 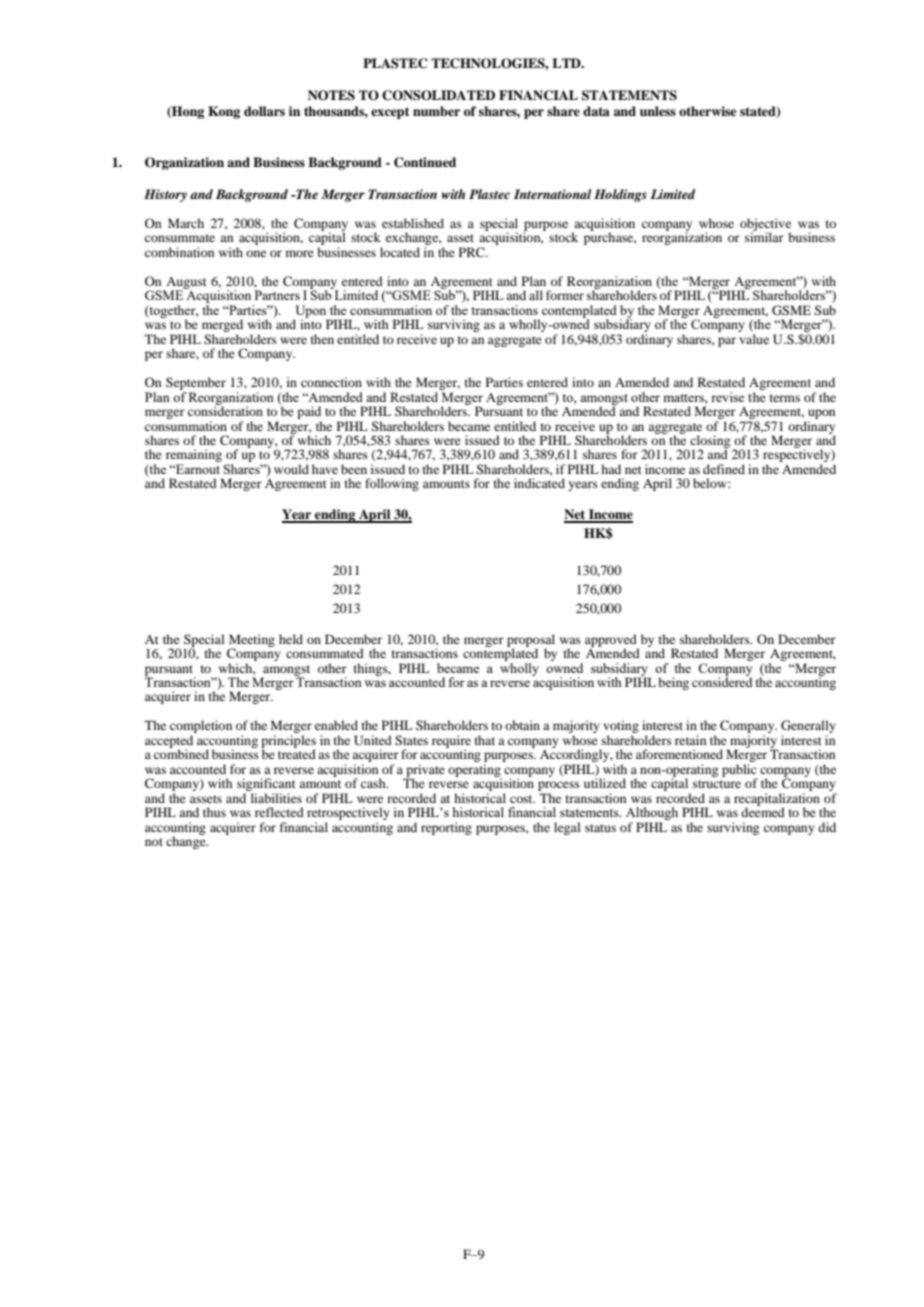 What do you see at coordinates (214, 812) in the screenshot?
I see `thus` at bounding box center [214, 812].
